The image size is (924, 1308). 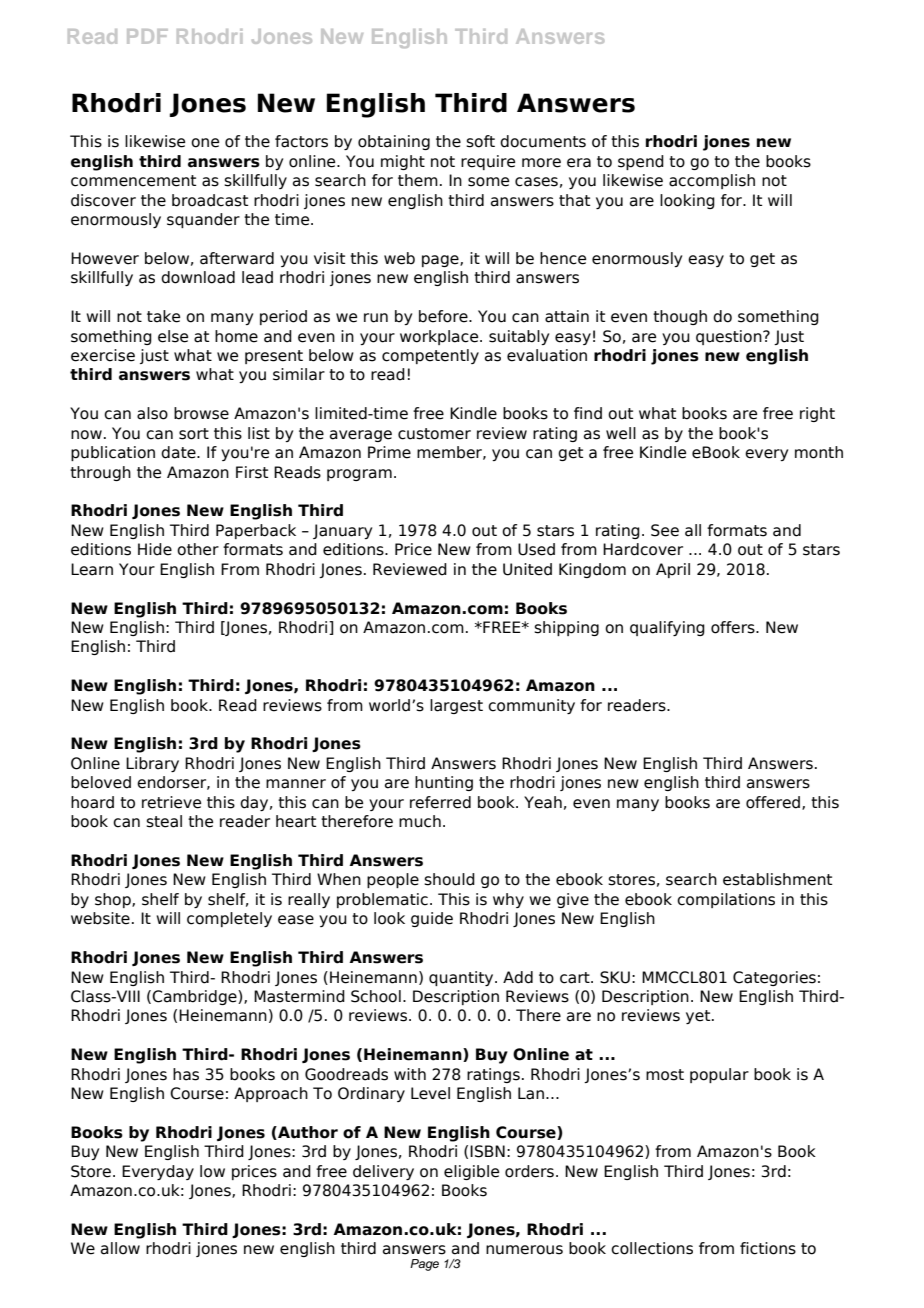 I want to click on soft, so click(x=480, y=141).
